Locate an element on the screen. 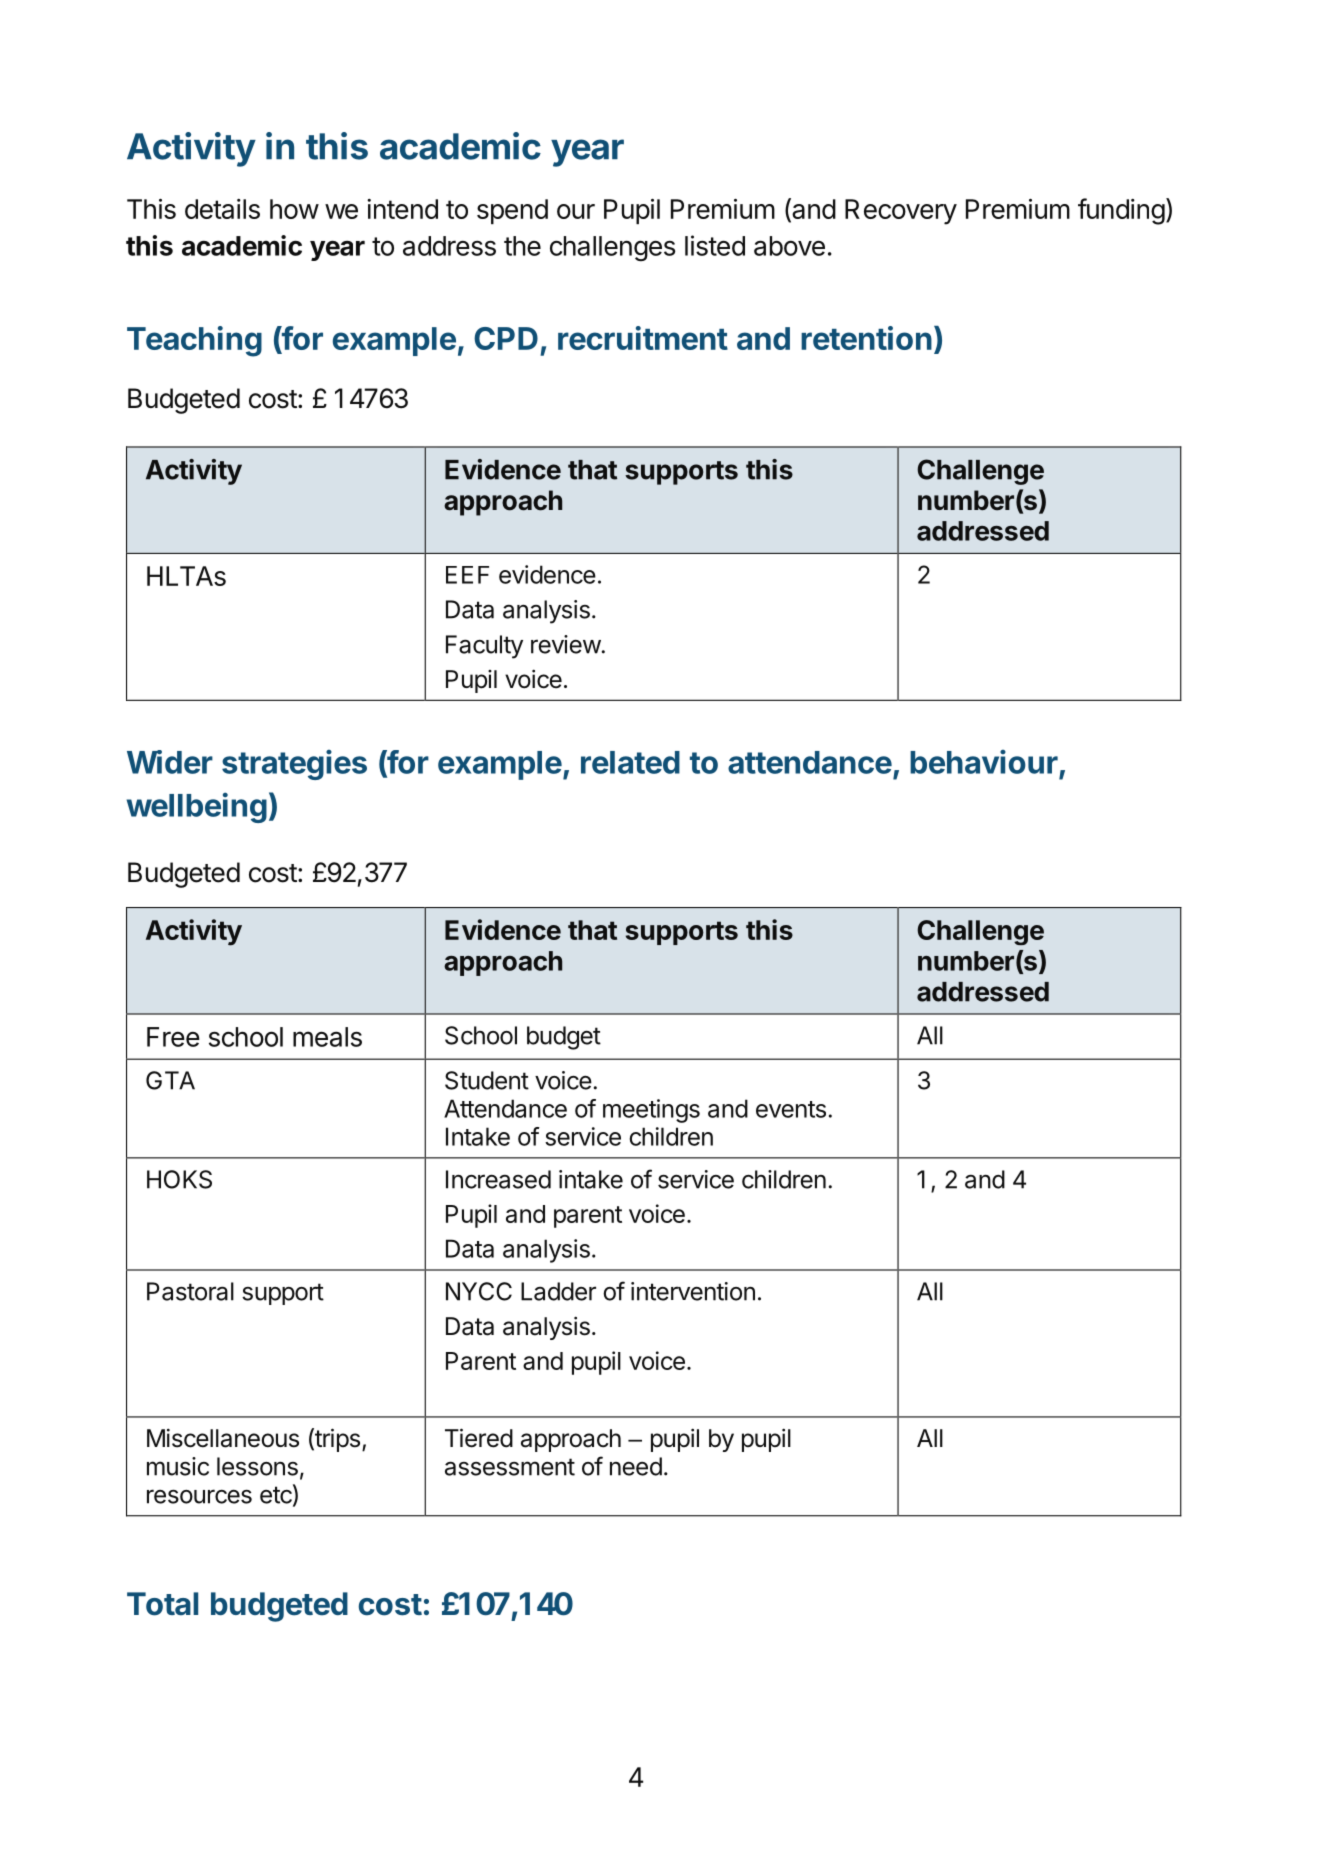 The image size is (1323, 1871). how is located at coordinates (294, 209).
